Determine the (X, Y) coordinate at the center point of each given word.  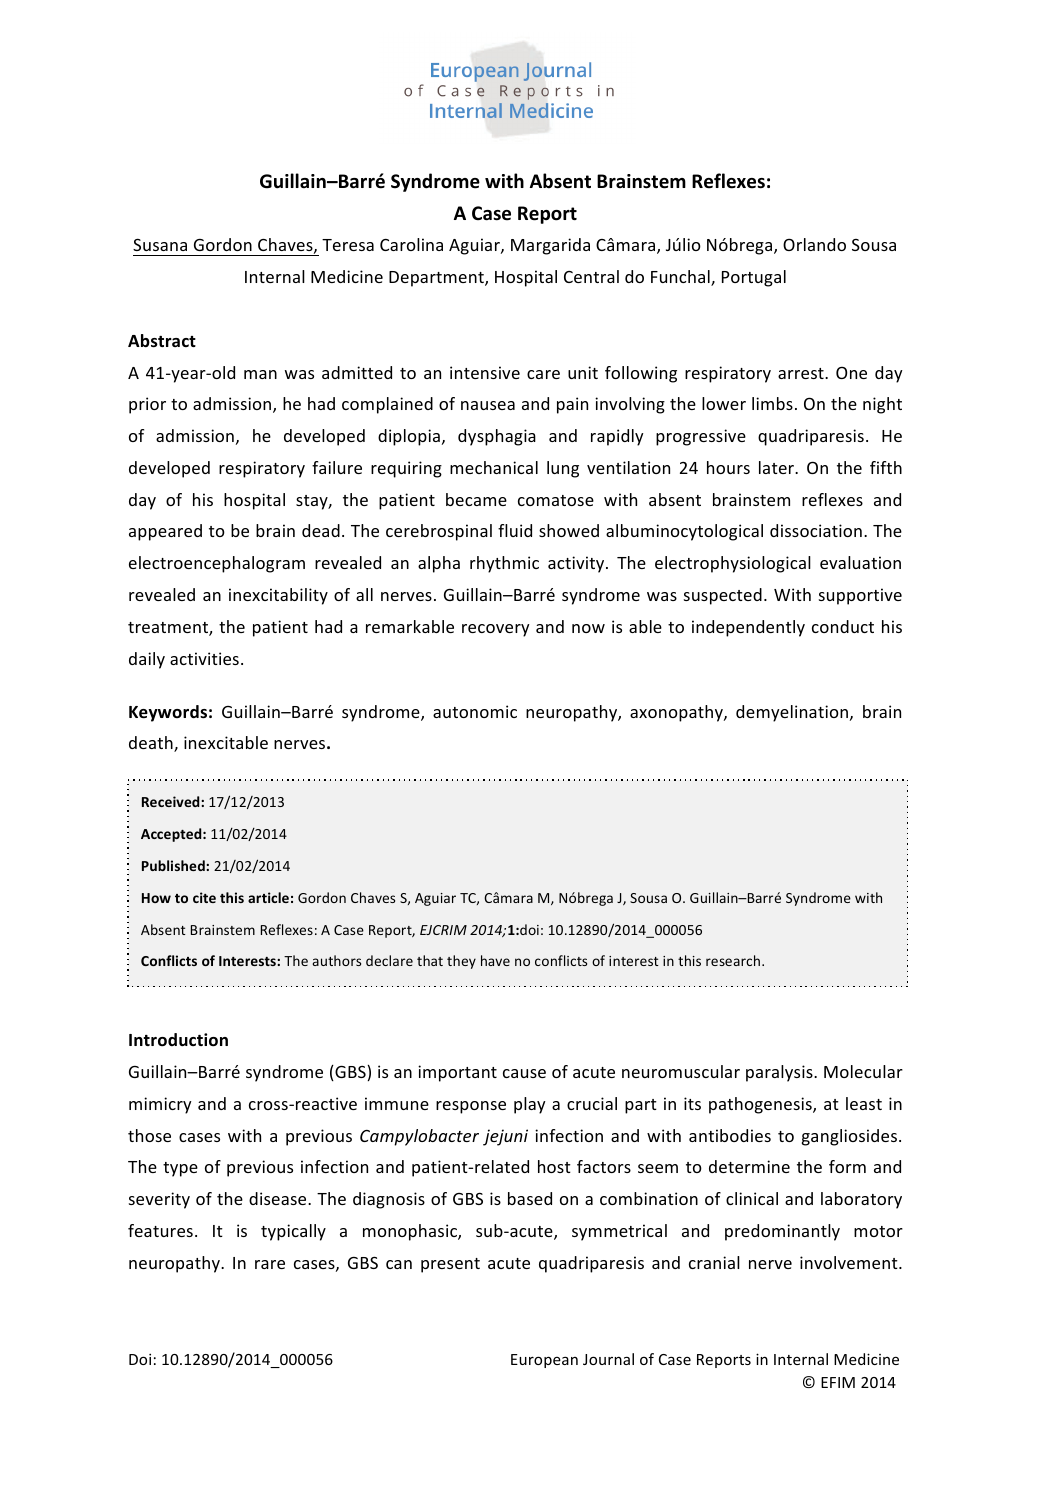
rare (270, 1264)
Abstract (162, 341)
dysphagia (497, 437)
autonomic (475, 711)
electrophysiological (733, 564)
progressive (701, 437)
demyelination (792, 713)
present (450, 1265)
